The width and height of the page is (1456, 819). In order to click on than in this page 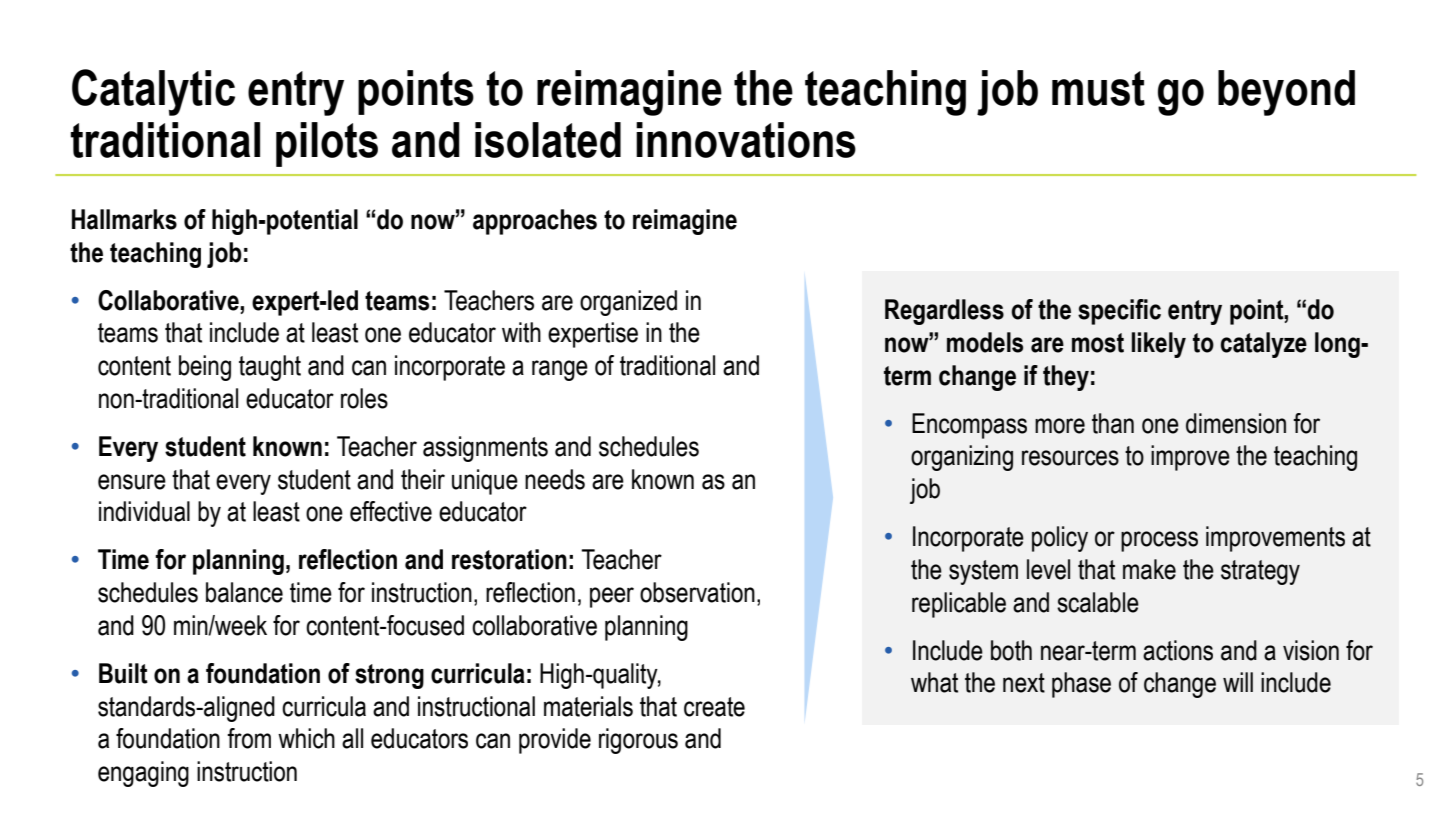, I will do `click(1113, 423)`.
